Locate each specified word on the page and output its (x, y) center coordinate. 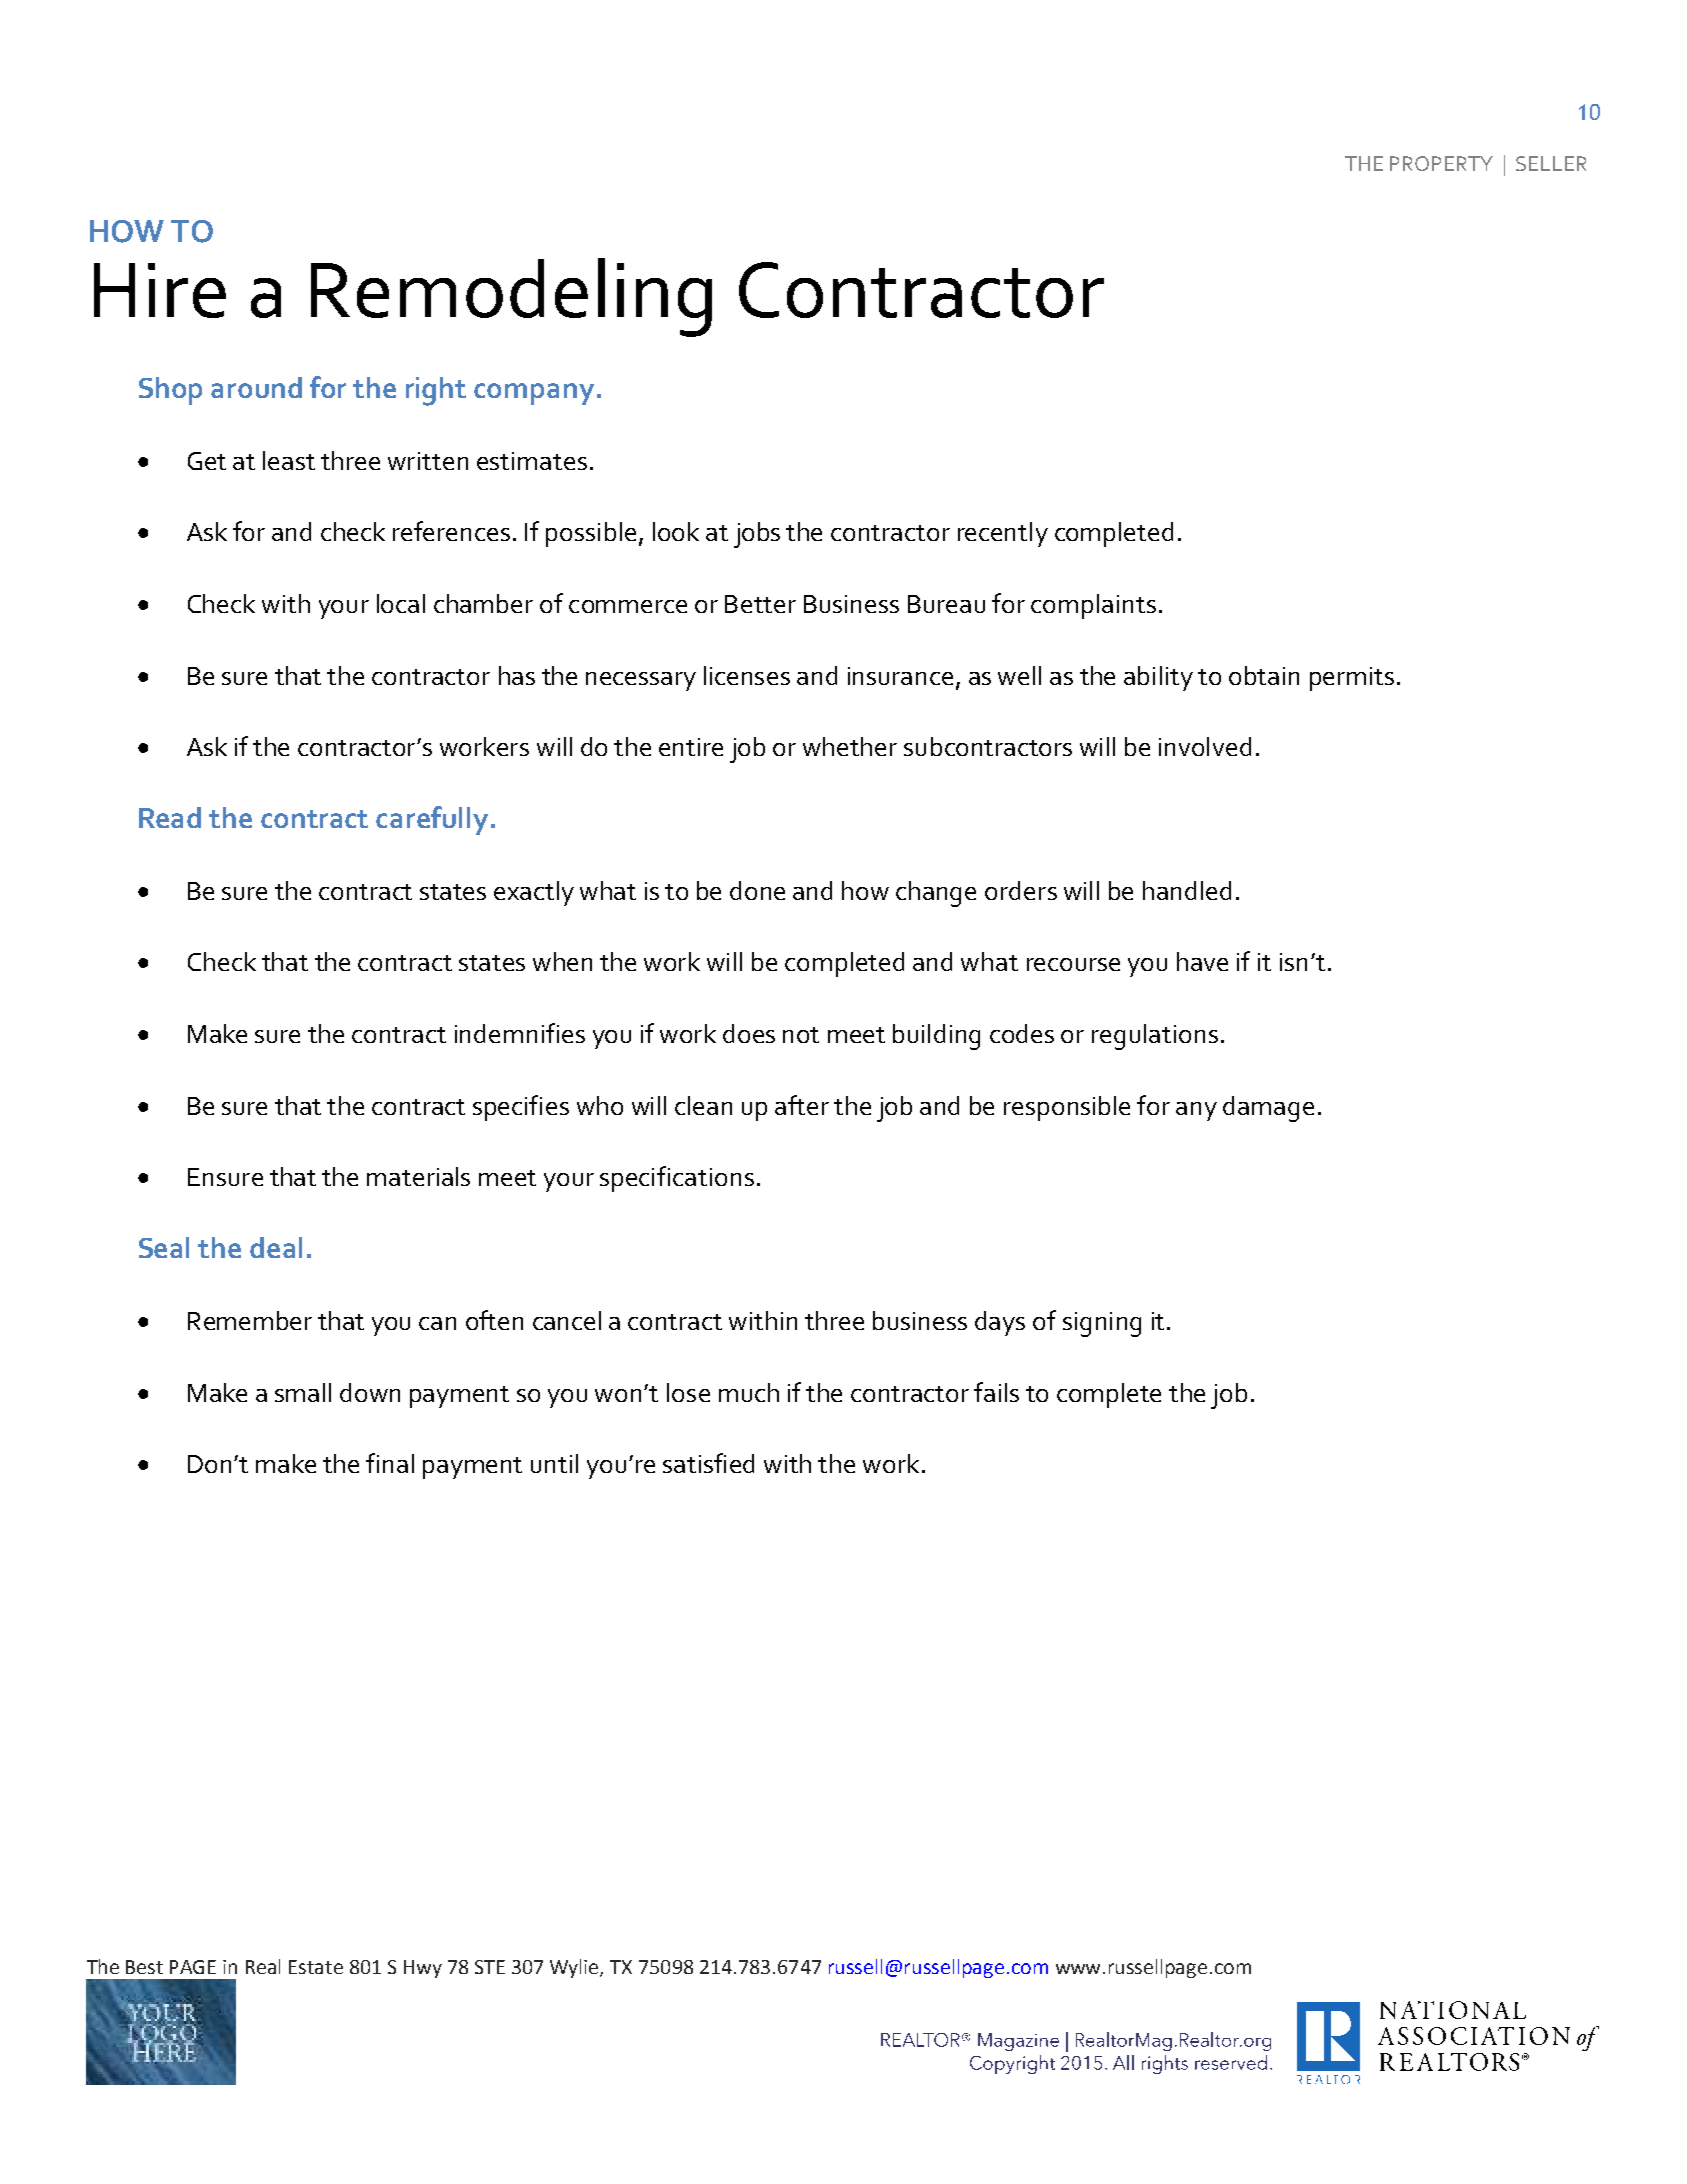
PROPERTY (1441, 163)
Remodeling (511, 297)
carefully (432, 820)
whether (850, 746)
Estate (316, 1967)
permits (1352, 679)
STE (490, 1967)
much (749, 1392)
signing (1102, 1324)
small (303, 1392)
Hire (160, 290)
